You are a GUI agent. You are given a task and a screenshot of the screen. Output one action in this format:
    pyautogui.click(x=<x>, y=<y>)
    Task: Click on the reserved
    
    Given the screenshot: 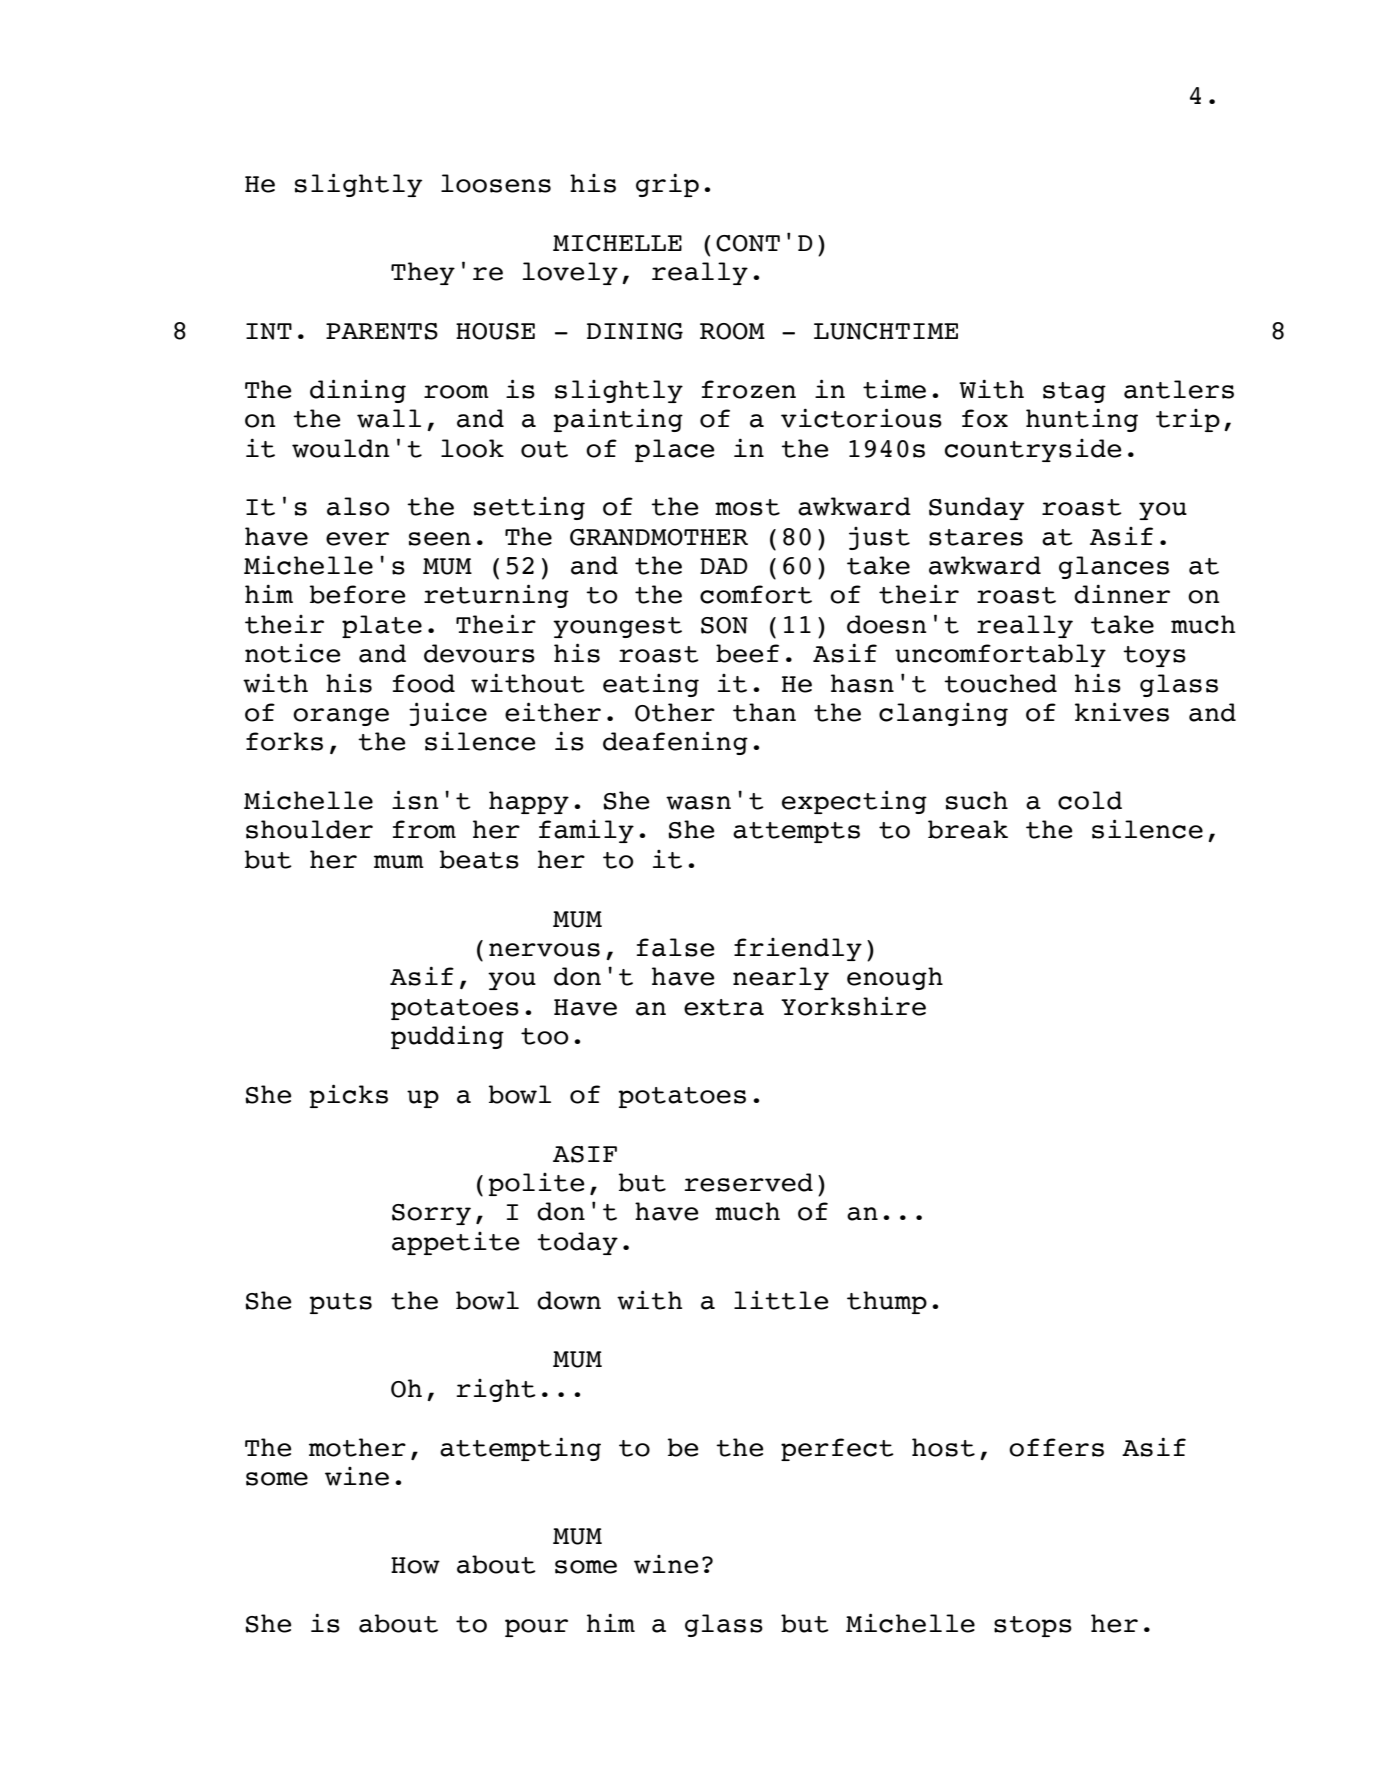 What is the action you would take?
    pyautogui.click(x=748, y=1182)
